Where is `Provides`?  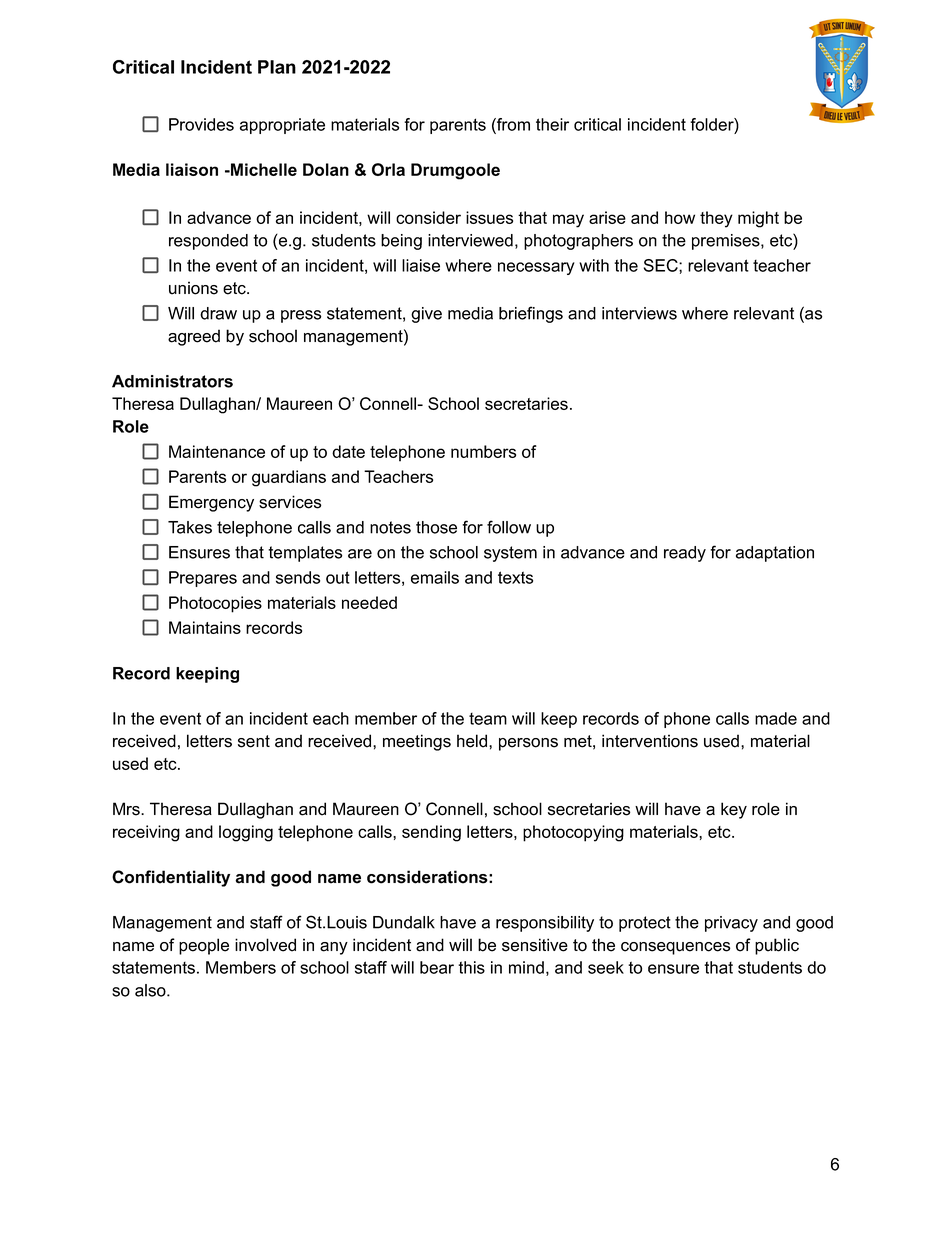
Provides is located at coordinates (201, 124).
